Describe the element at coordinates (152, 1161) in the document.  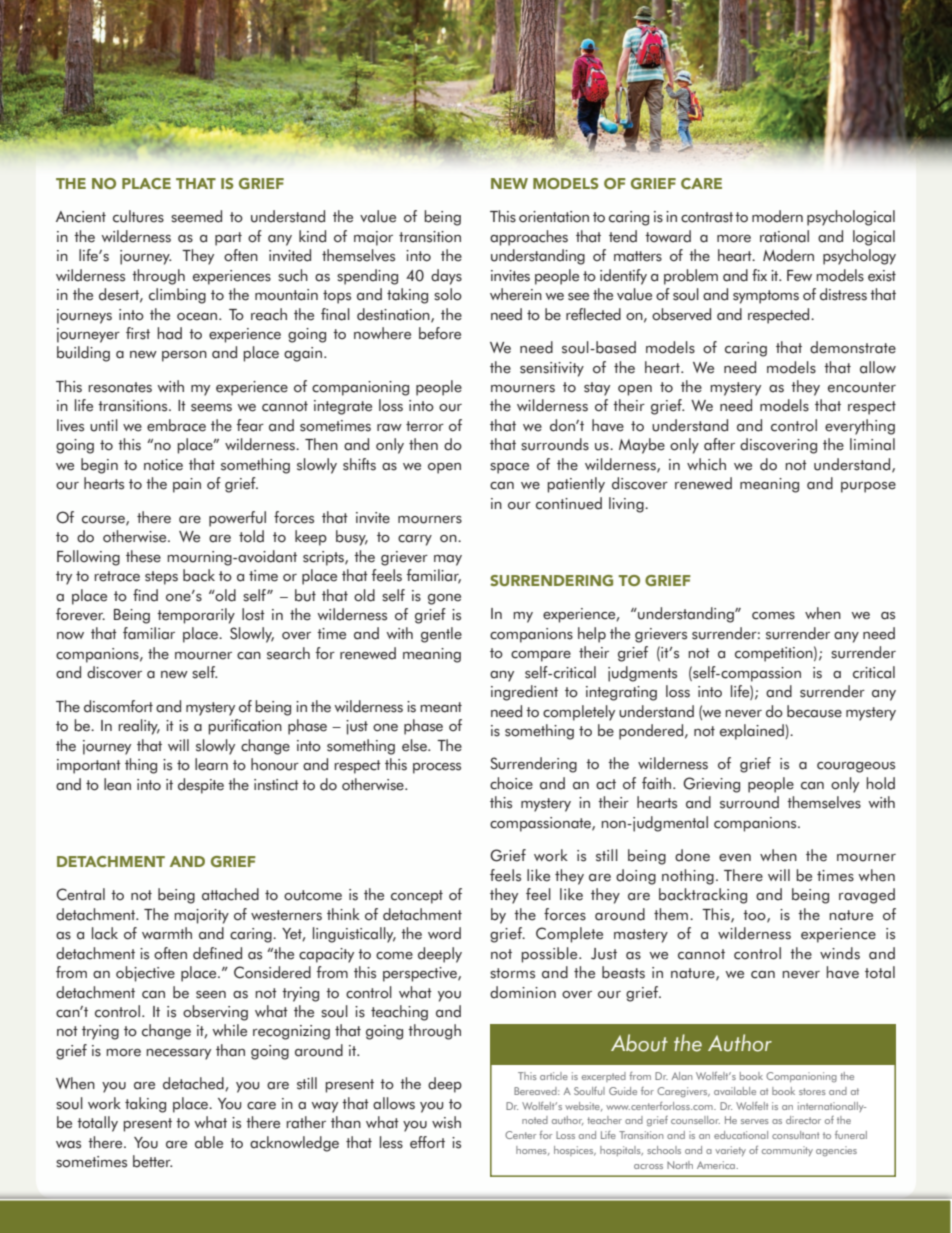
I see `better` at that location.
